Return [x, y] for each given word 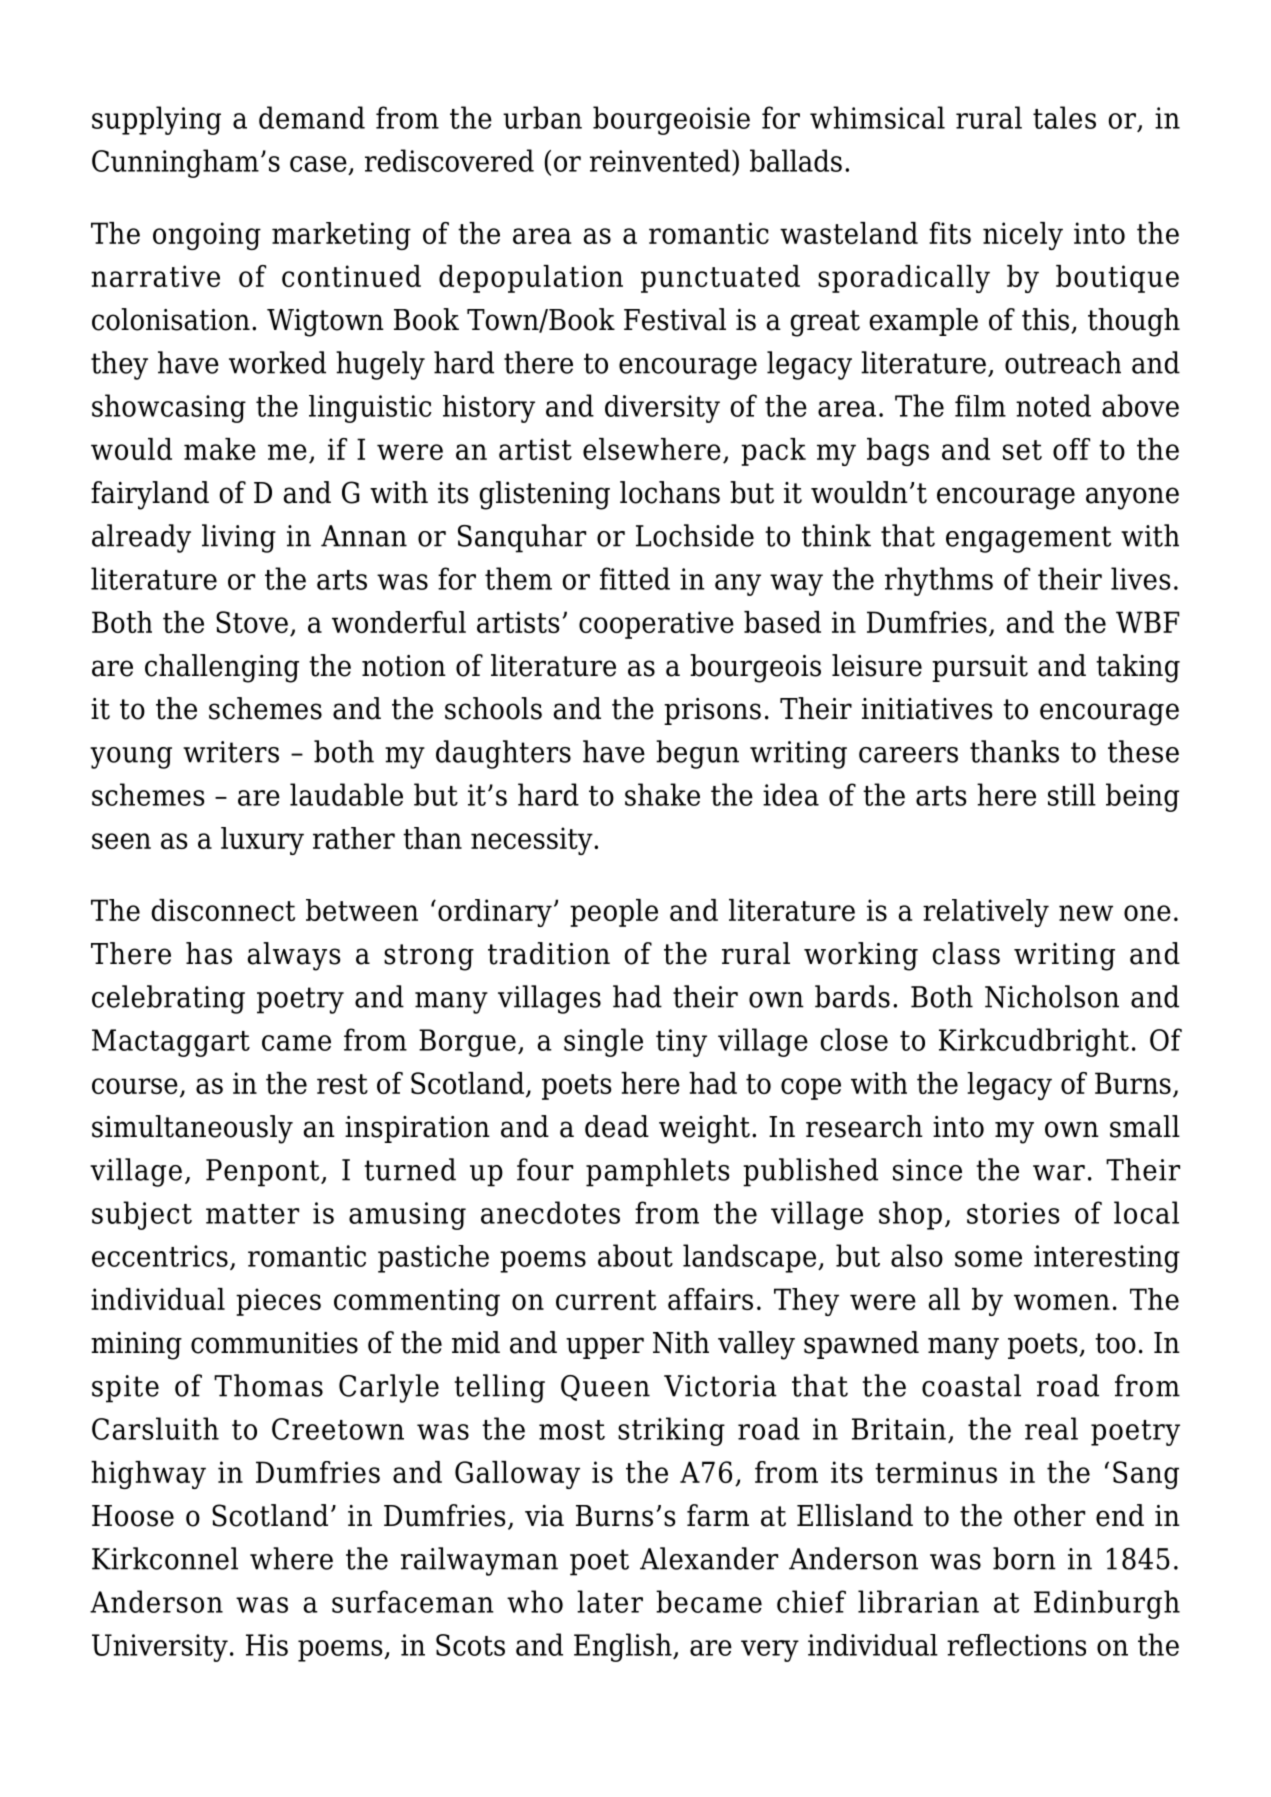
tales [1064, 117]
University [160, 1648]
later [610, 1601]
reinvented [661, 160]
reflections [1016, 1645]
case [318, 164]
